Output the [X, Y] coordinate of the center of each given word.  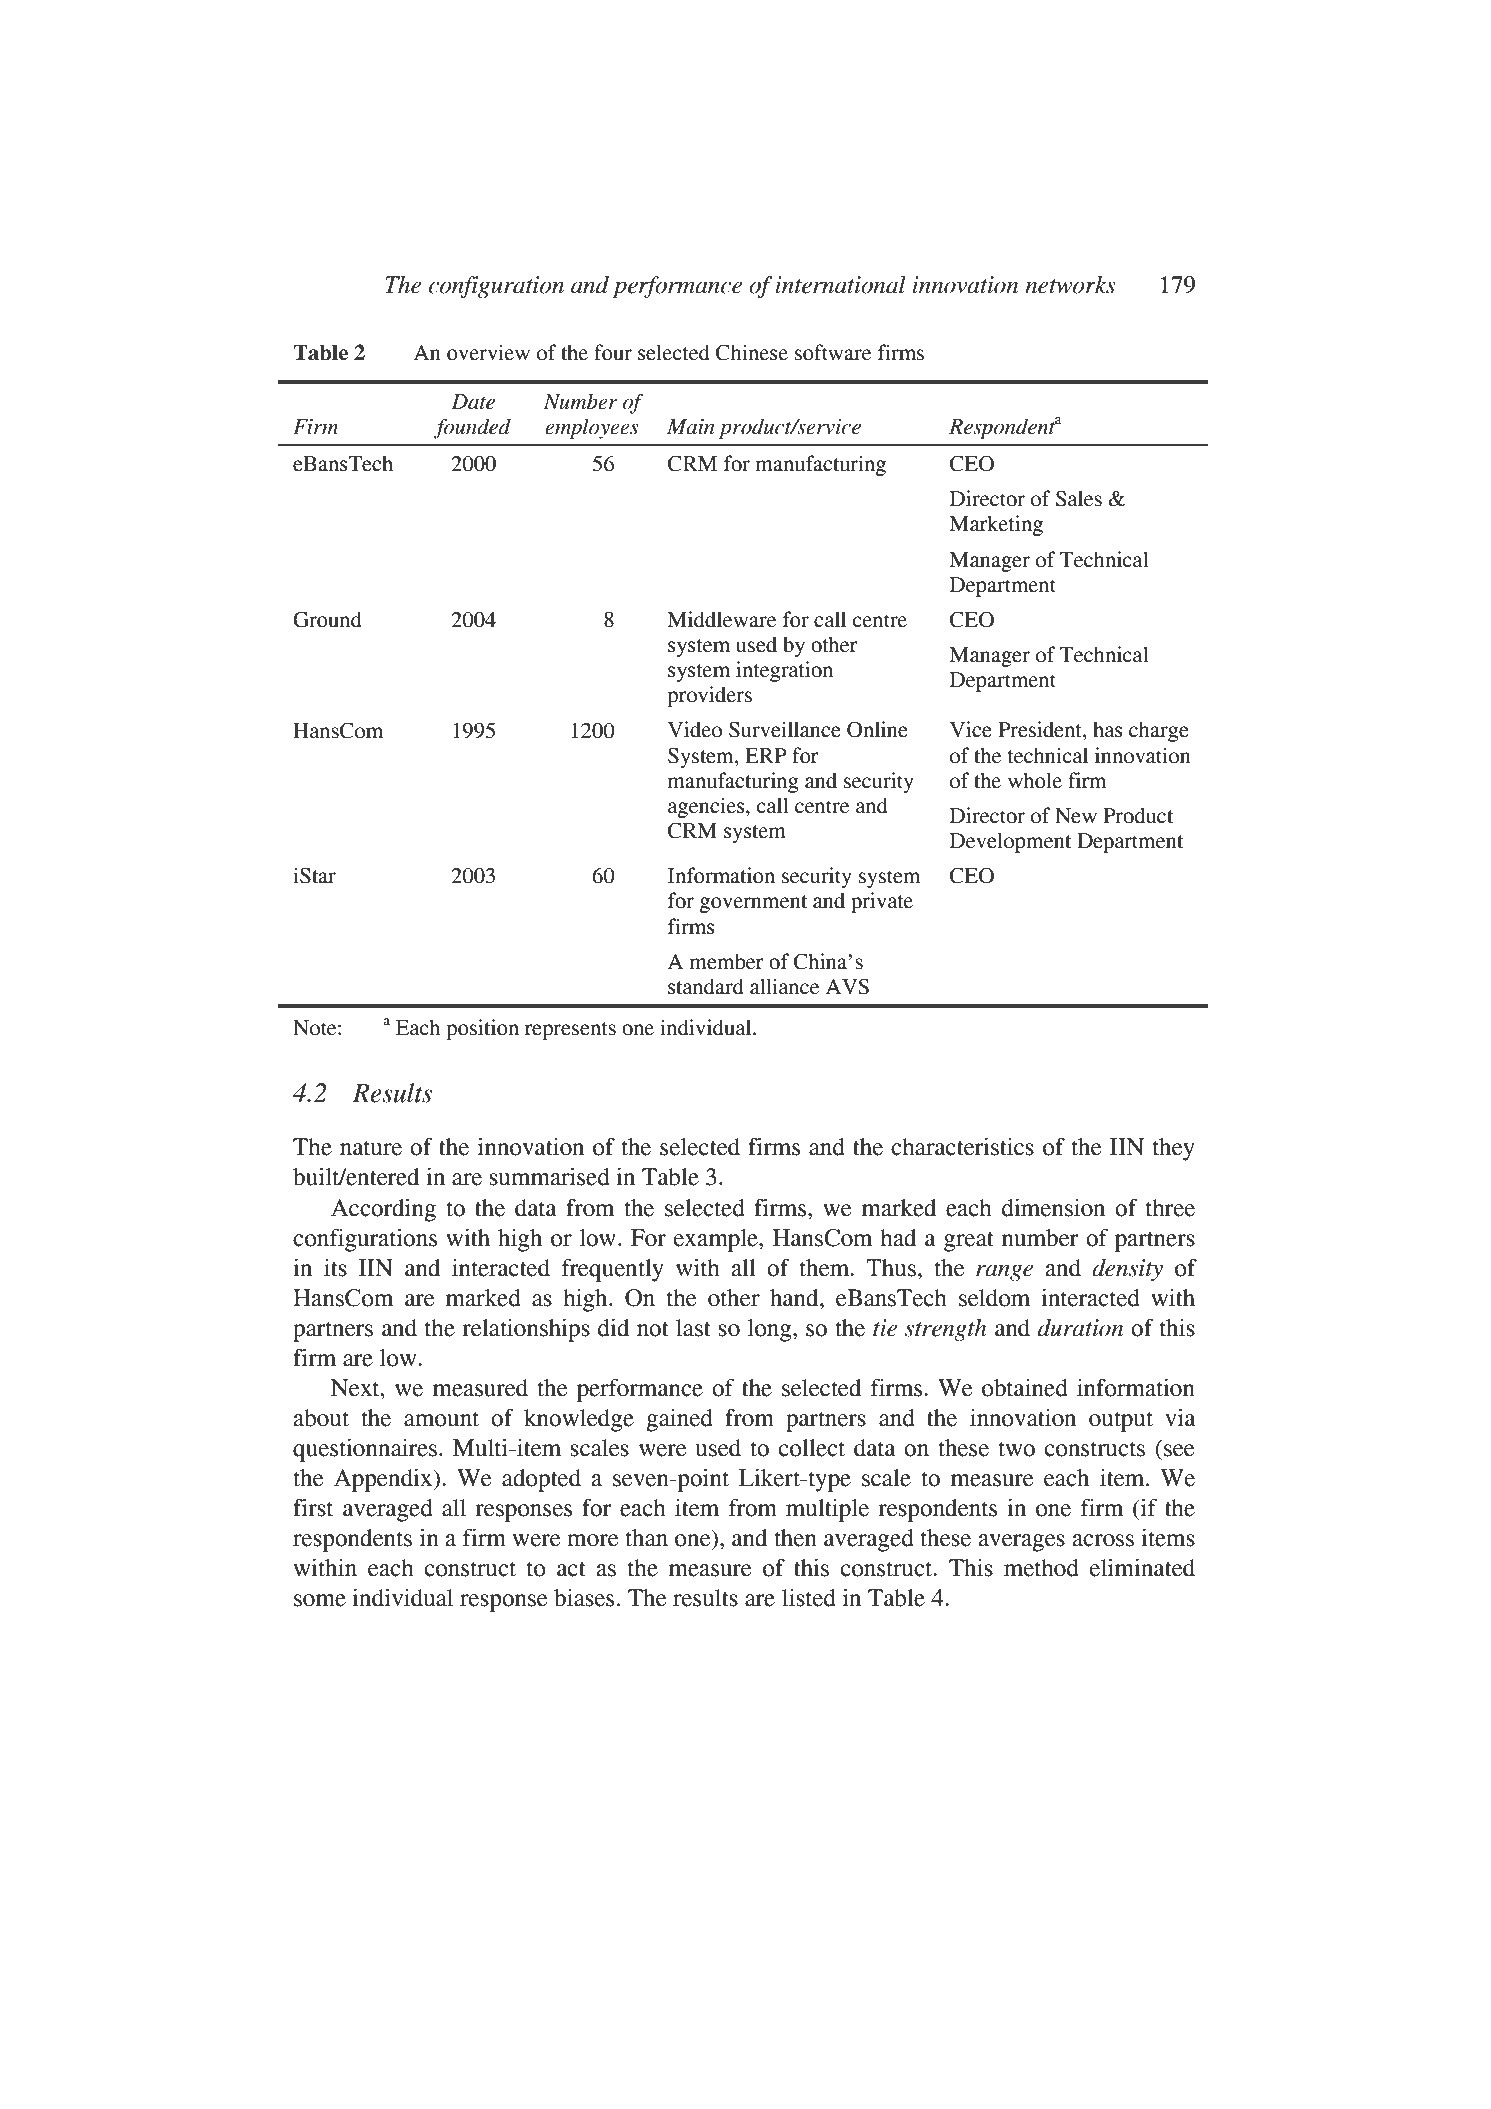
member [727, 962]
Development [1010, 843]
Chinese [752, 352]
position [482, 1029]
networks [1070, 285]
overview [488, 352]
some [320, 1600]
